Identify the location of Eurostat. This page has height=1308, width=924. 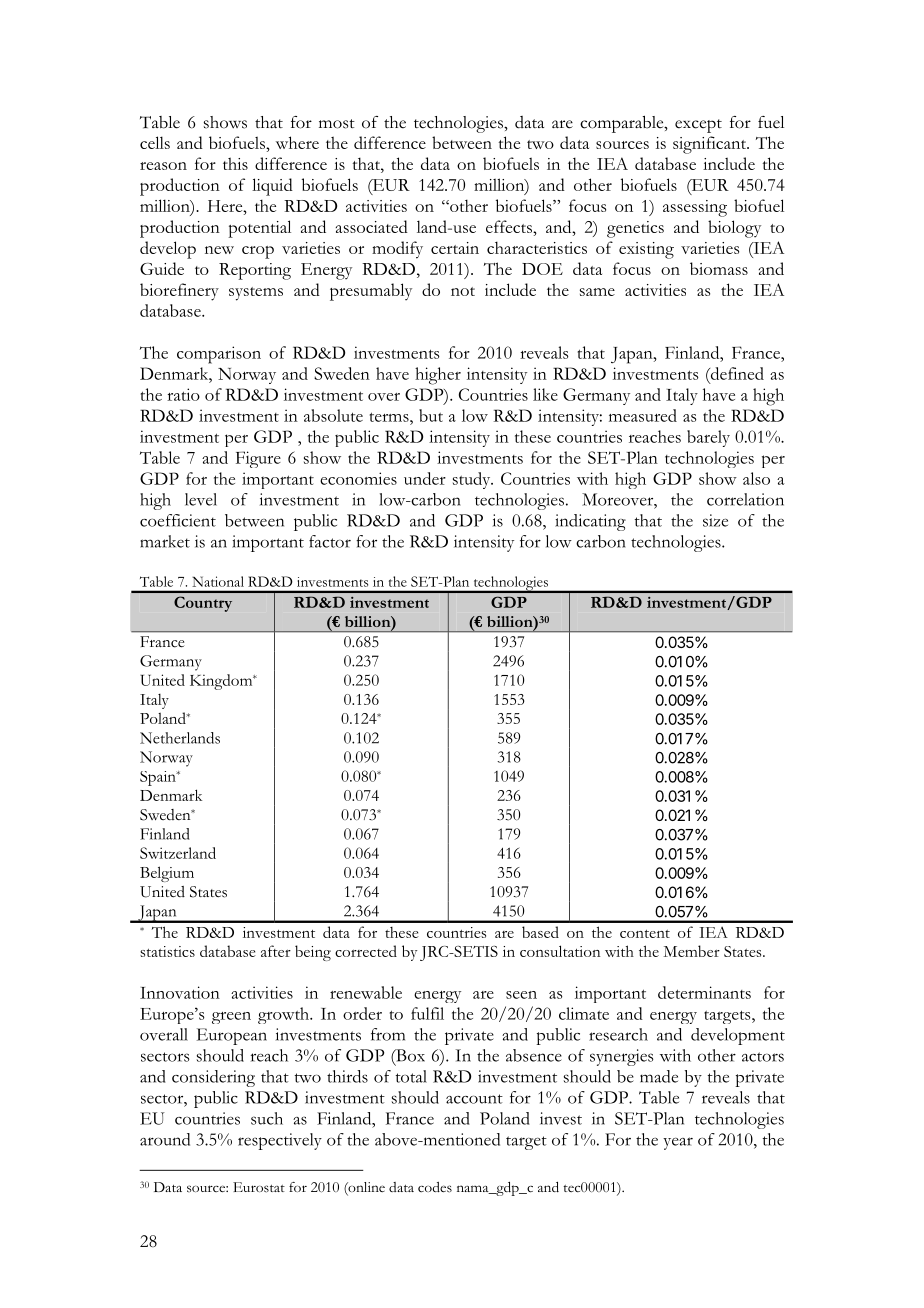
(259, 1187).
